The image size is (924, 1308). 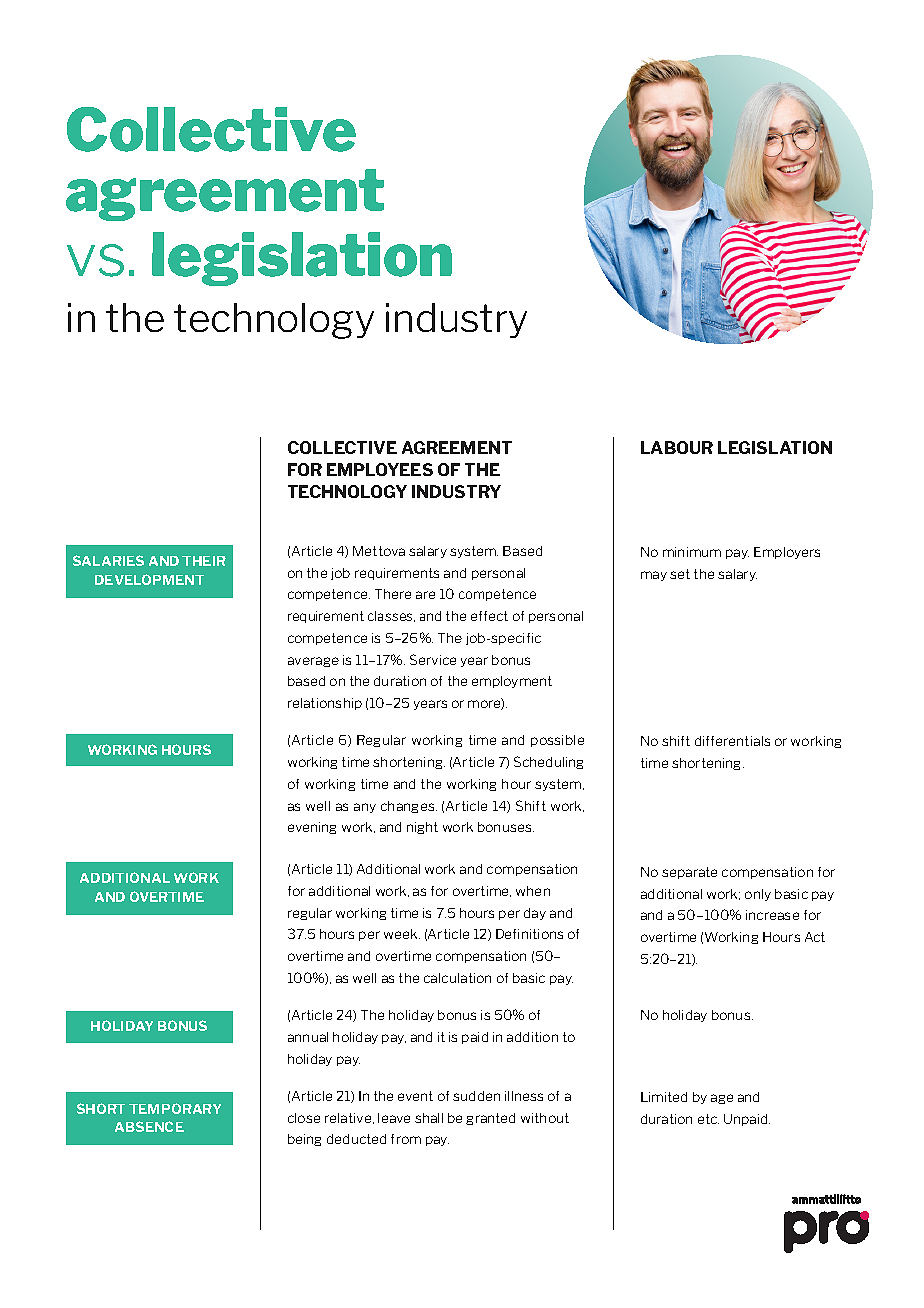 I want to click on separate, so click(x=689, y=873).
